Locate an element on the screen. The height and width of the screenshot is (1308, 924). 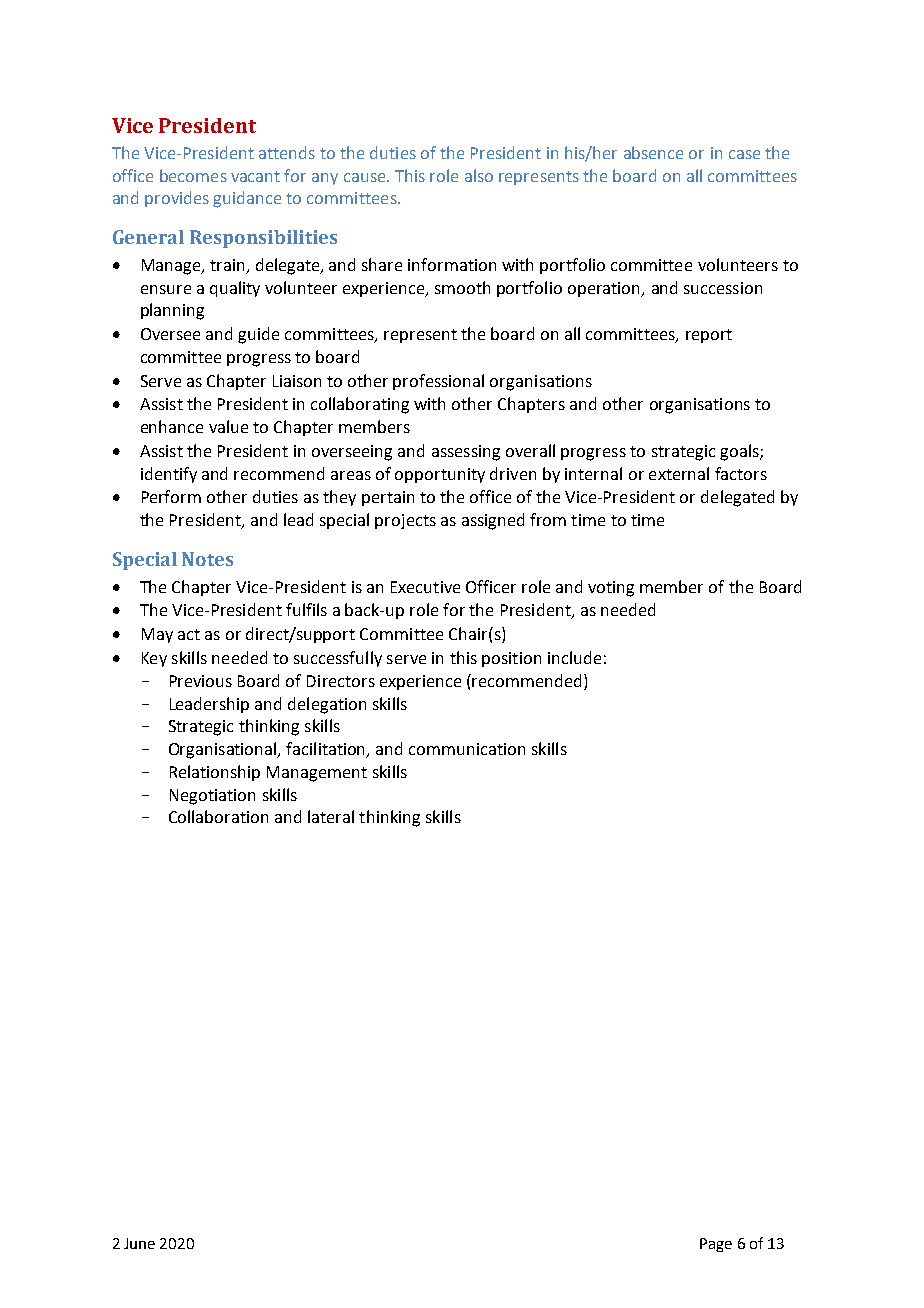
Previous is located at coordinates (201, 681).
